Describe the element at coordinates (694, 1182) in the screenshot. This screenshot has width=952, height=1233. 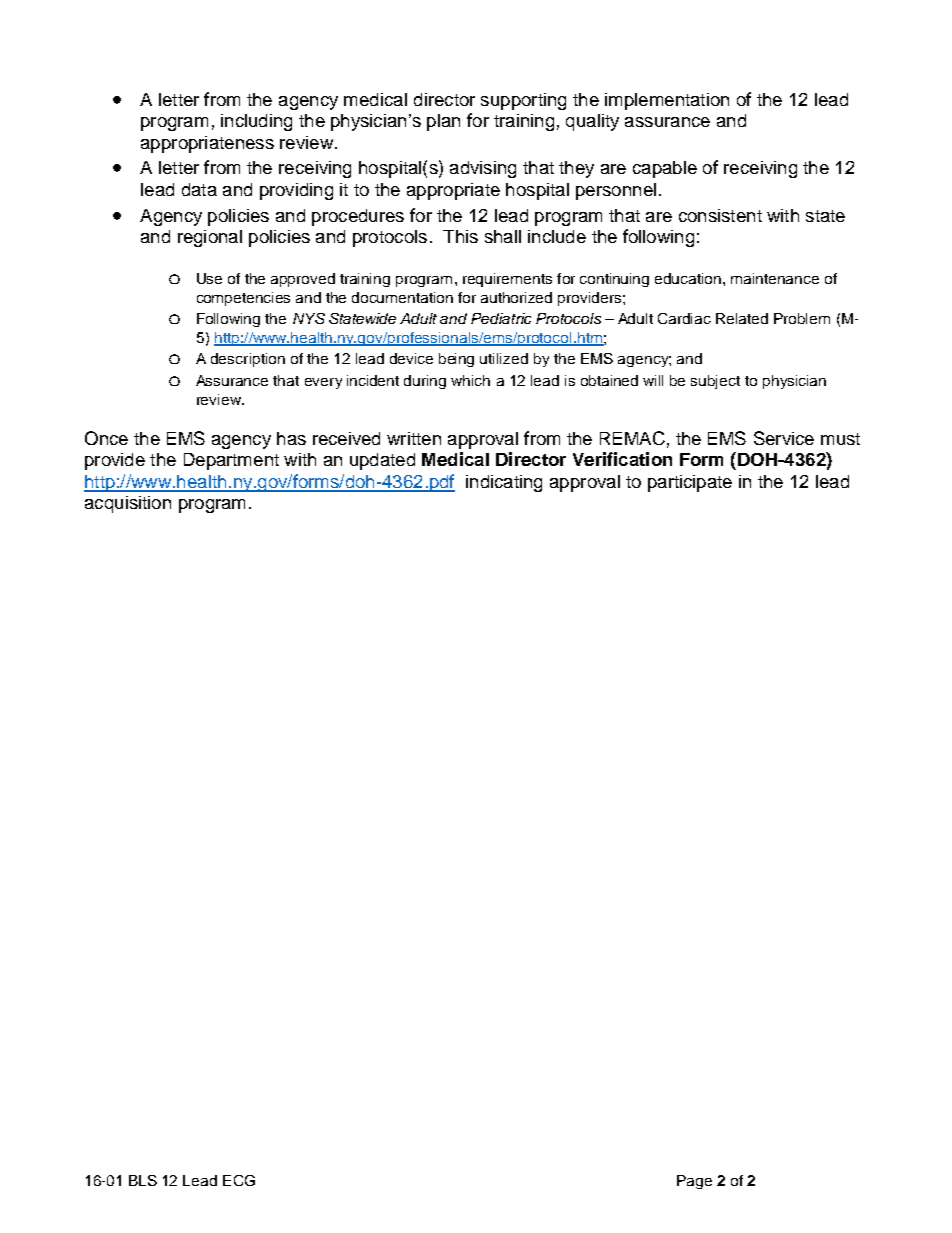
I see `Page` at that location.
